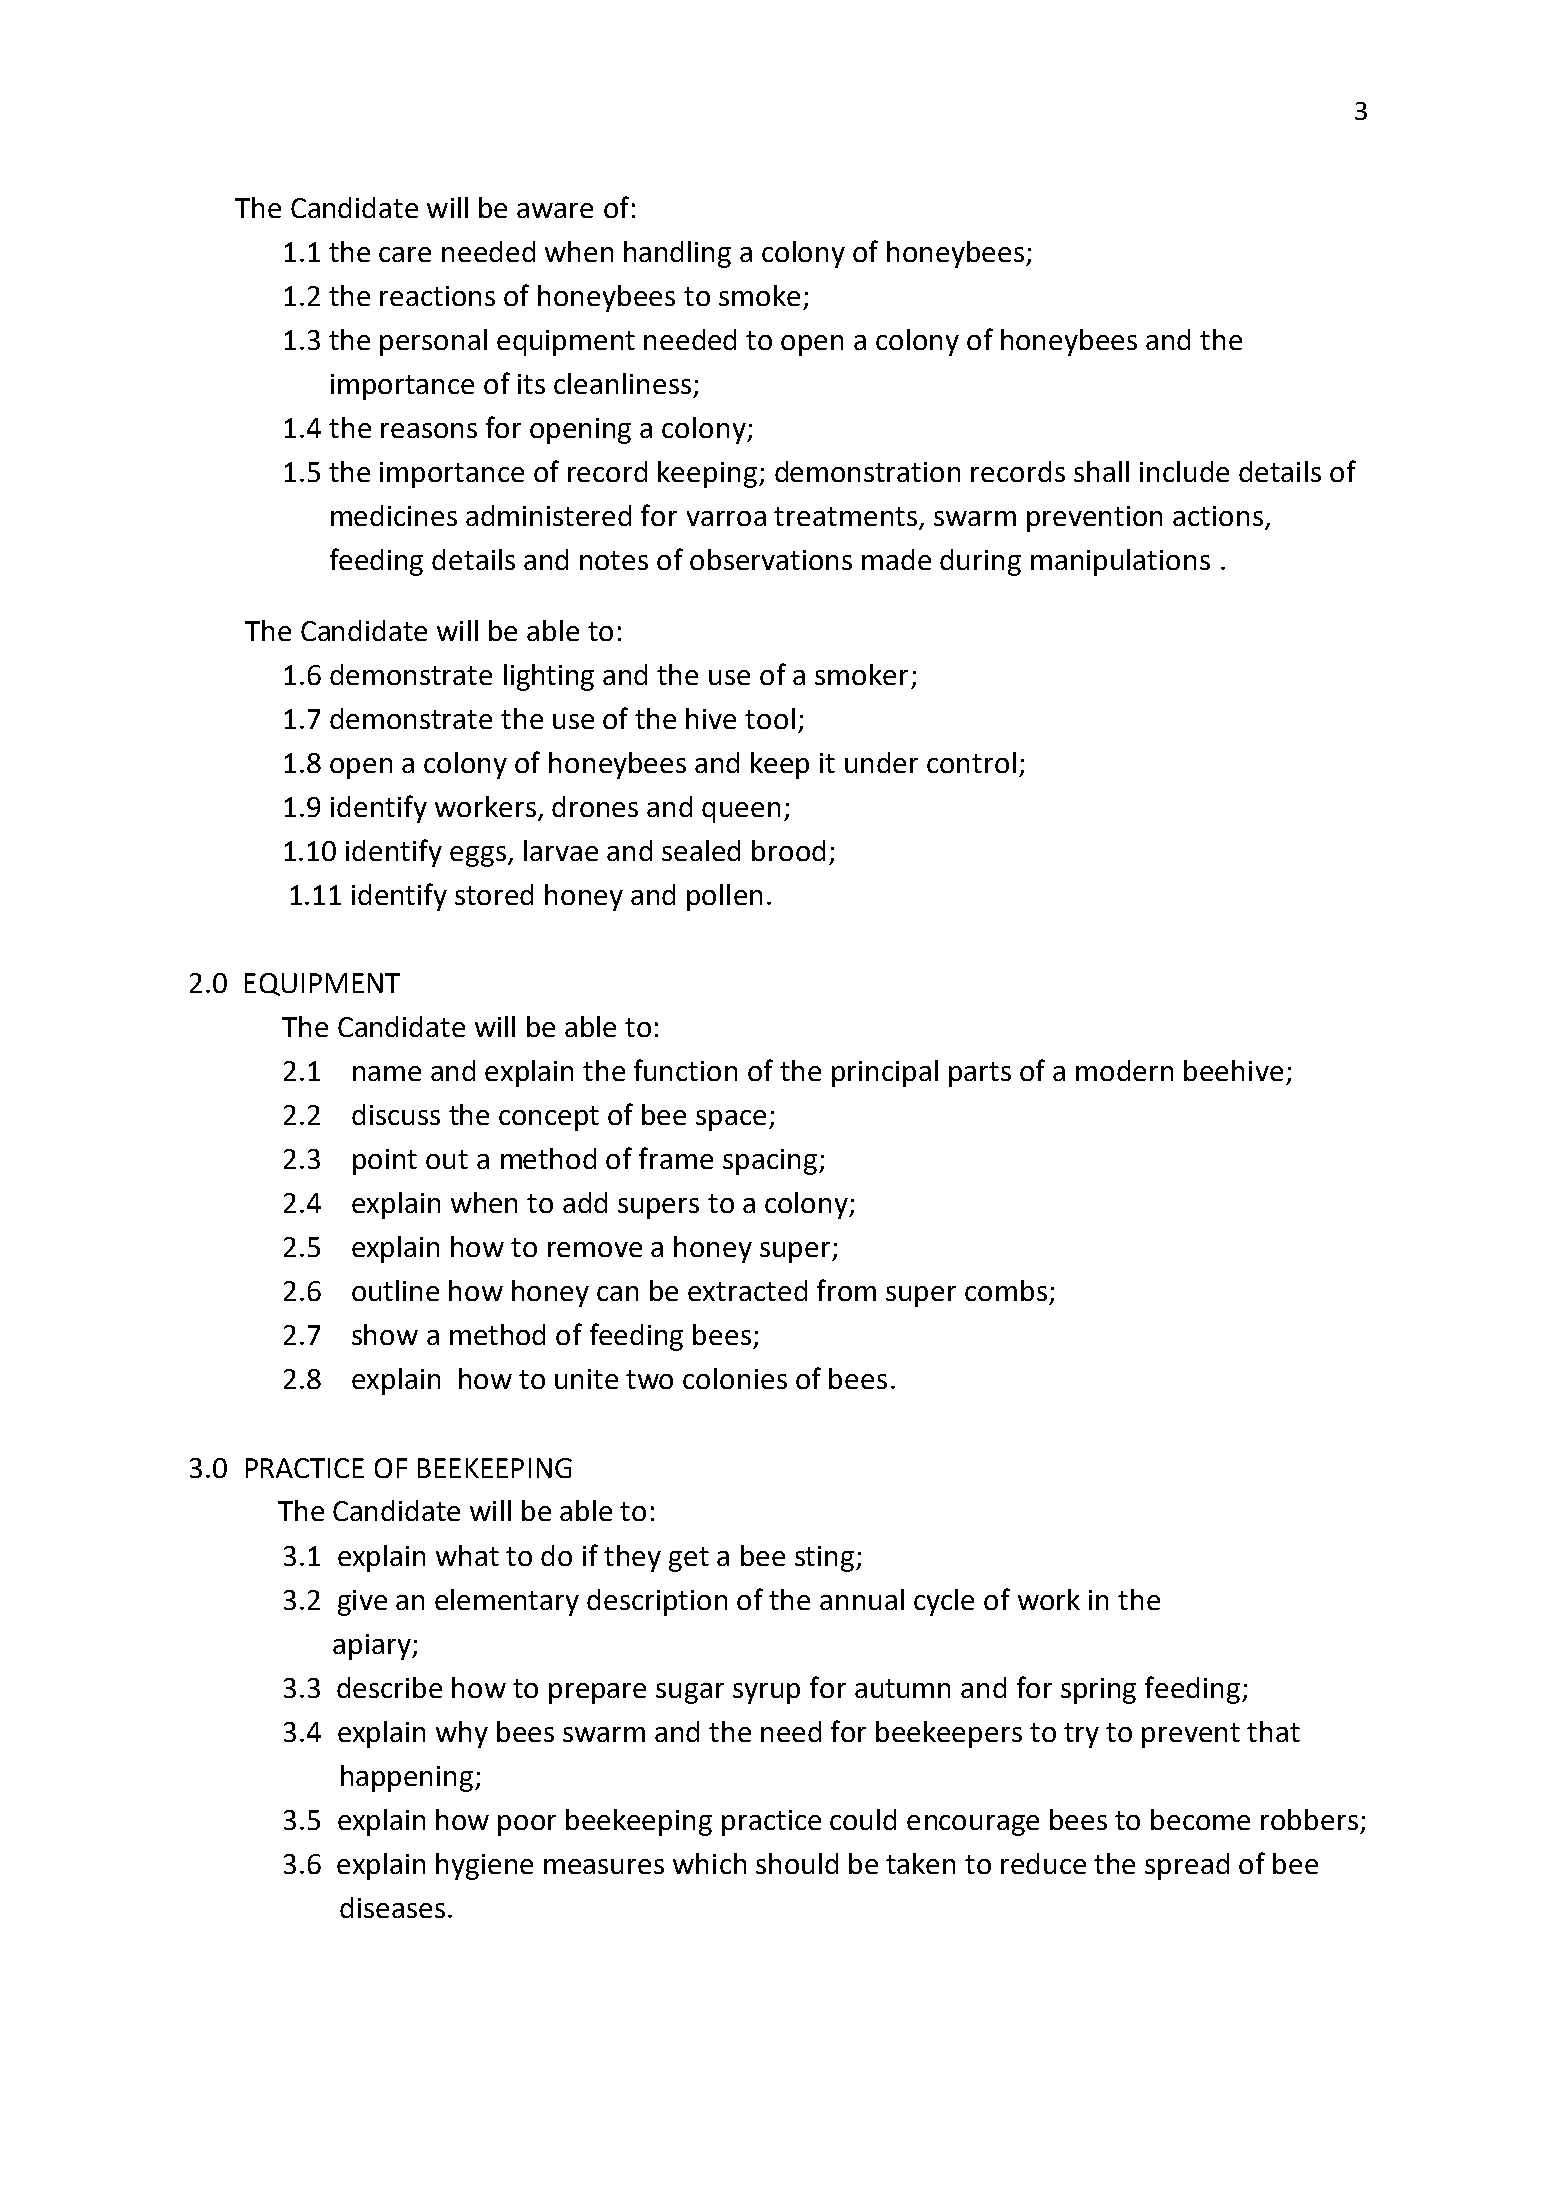  I want to click on lighting, so click(549, 677).
